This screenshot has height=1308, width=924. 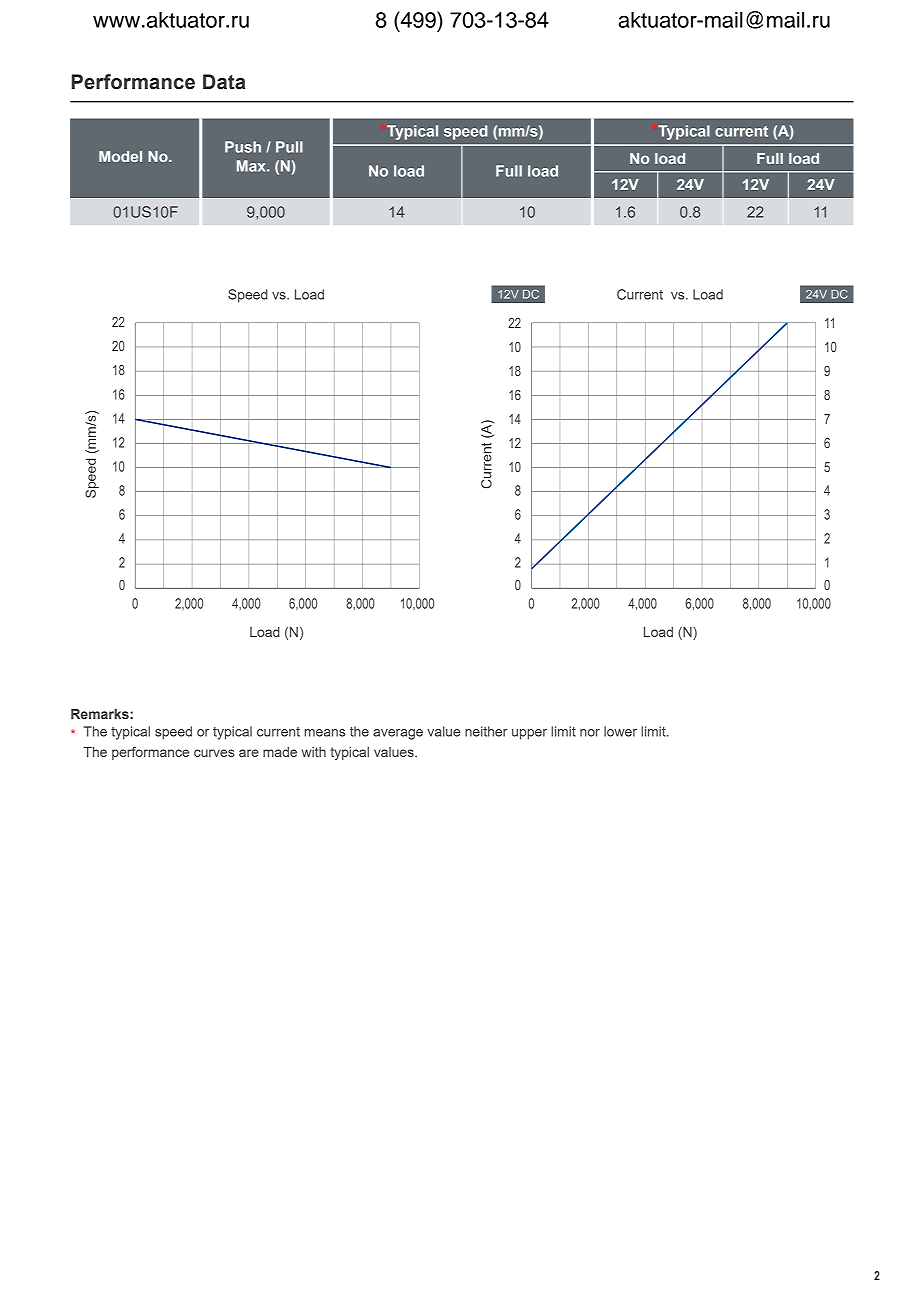 What do you see at coordinates (120, 156) in the screenshot?
I see `Model` at bounding box center [120, 156].
